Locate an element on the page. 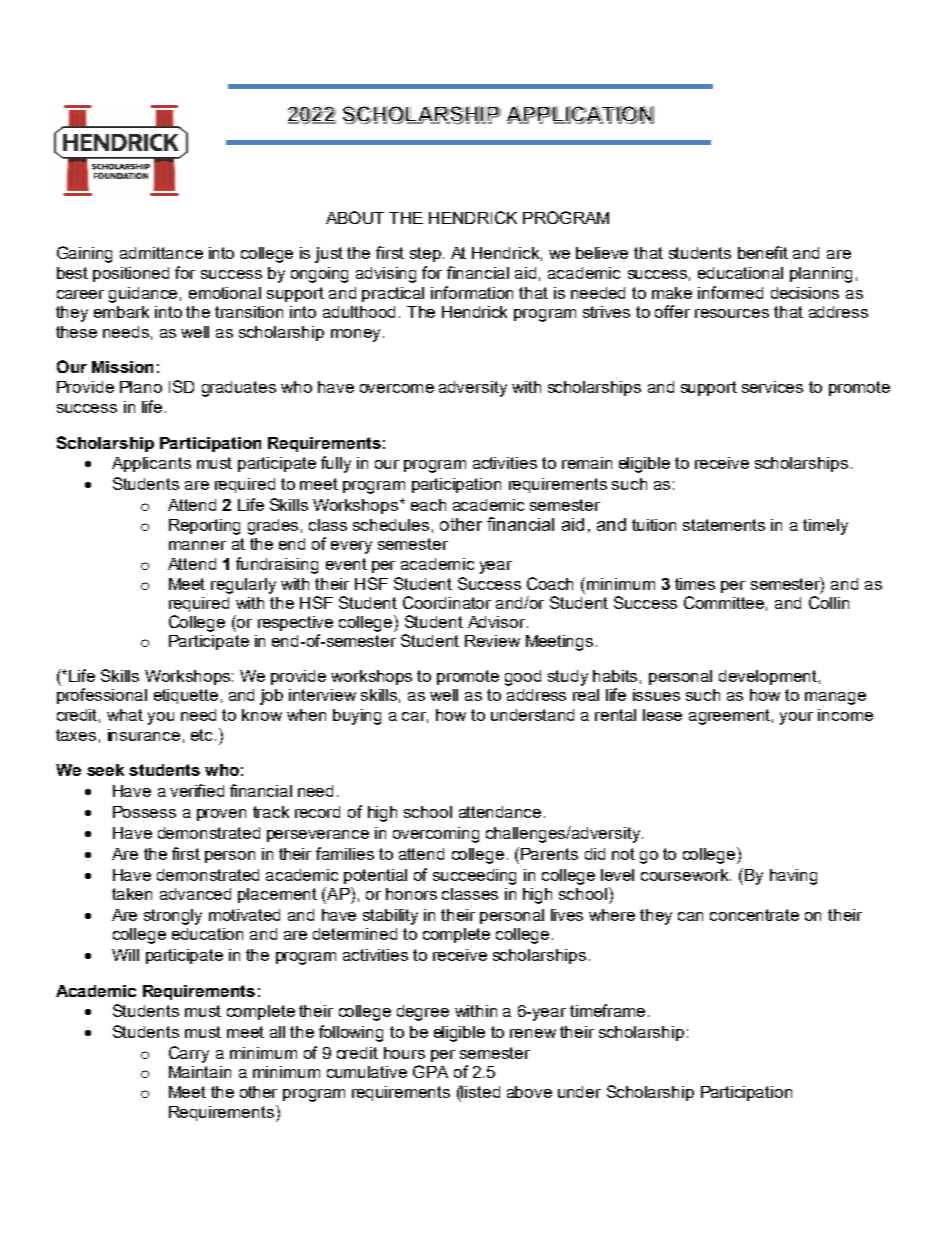 The height and width of the page is (1233, 952). having is located at coordinates (793, 877).
